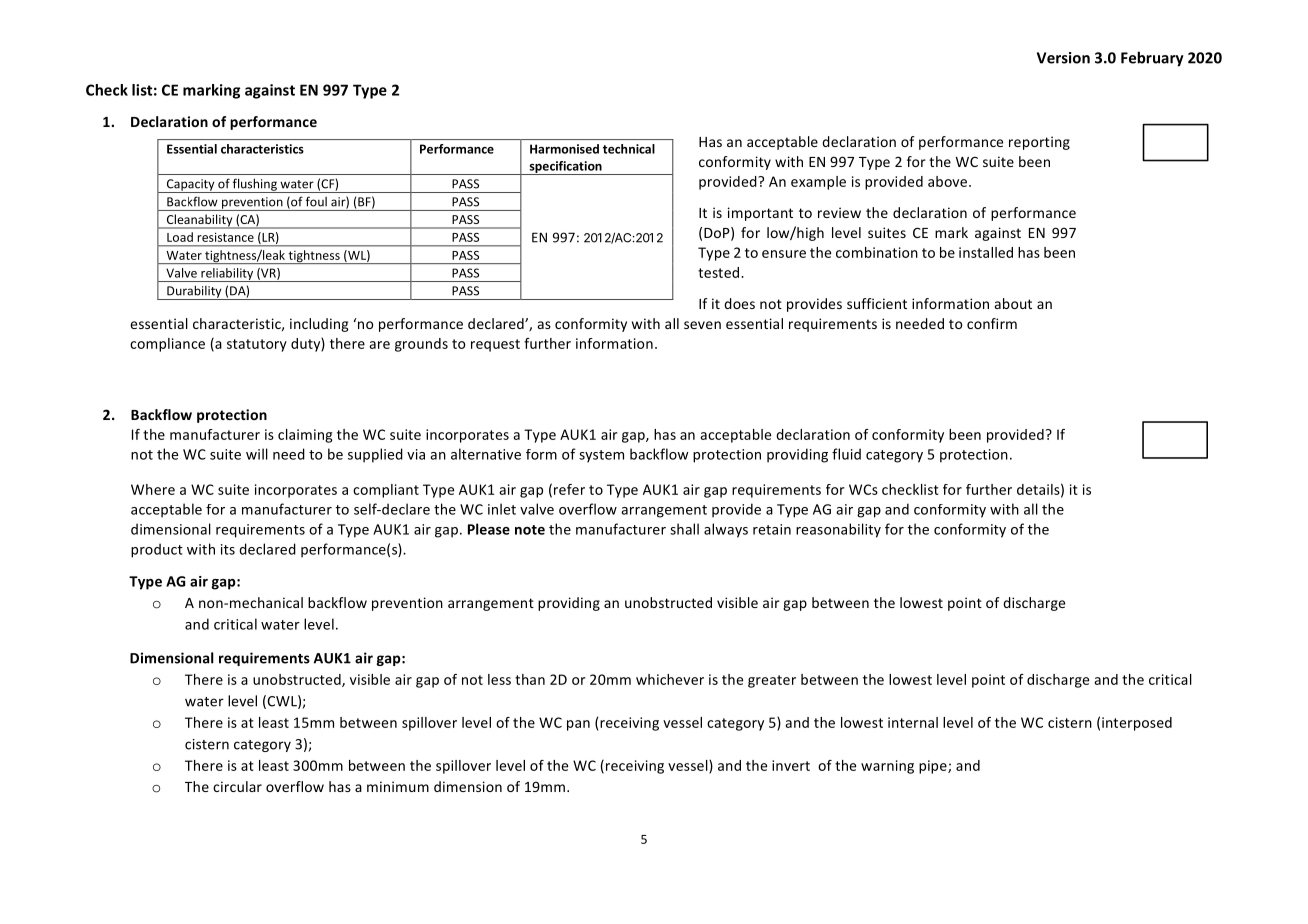 The width and height of the document is (1308, 924). I want to click on seven, so click(702, 325).
